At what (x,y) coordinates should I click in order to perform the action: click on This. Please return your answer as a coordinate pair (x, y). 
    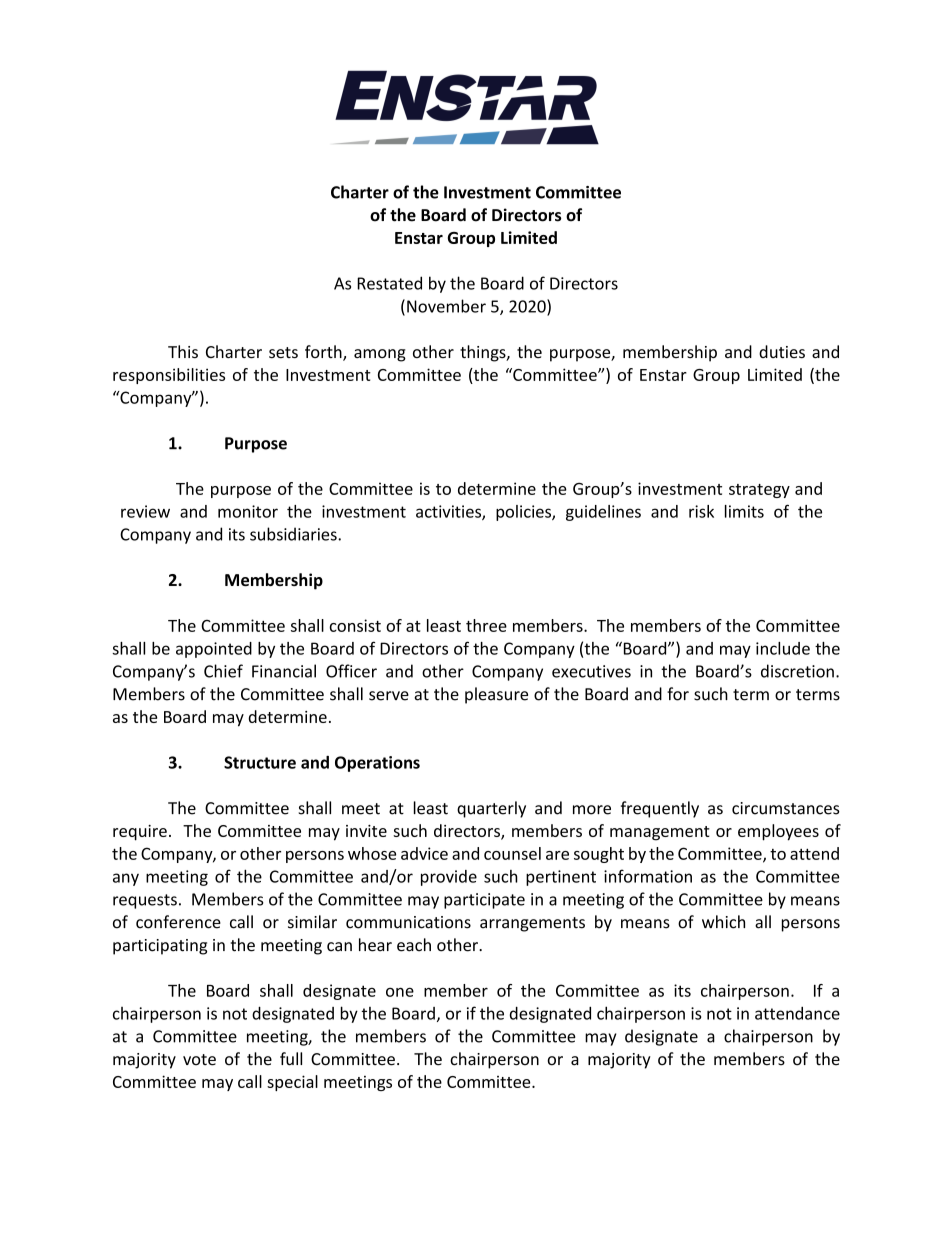
    Looking at the image, I should click on (183, 351).
